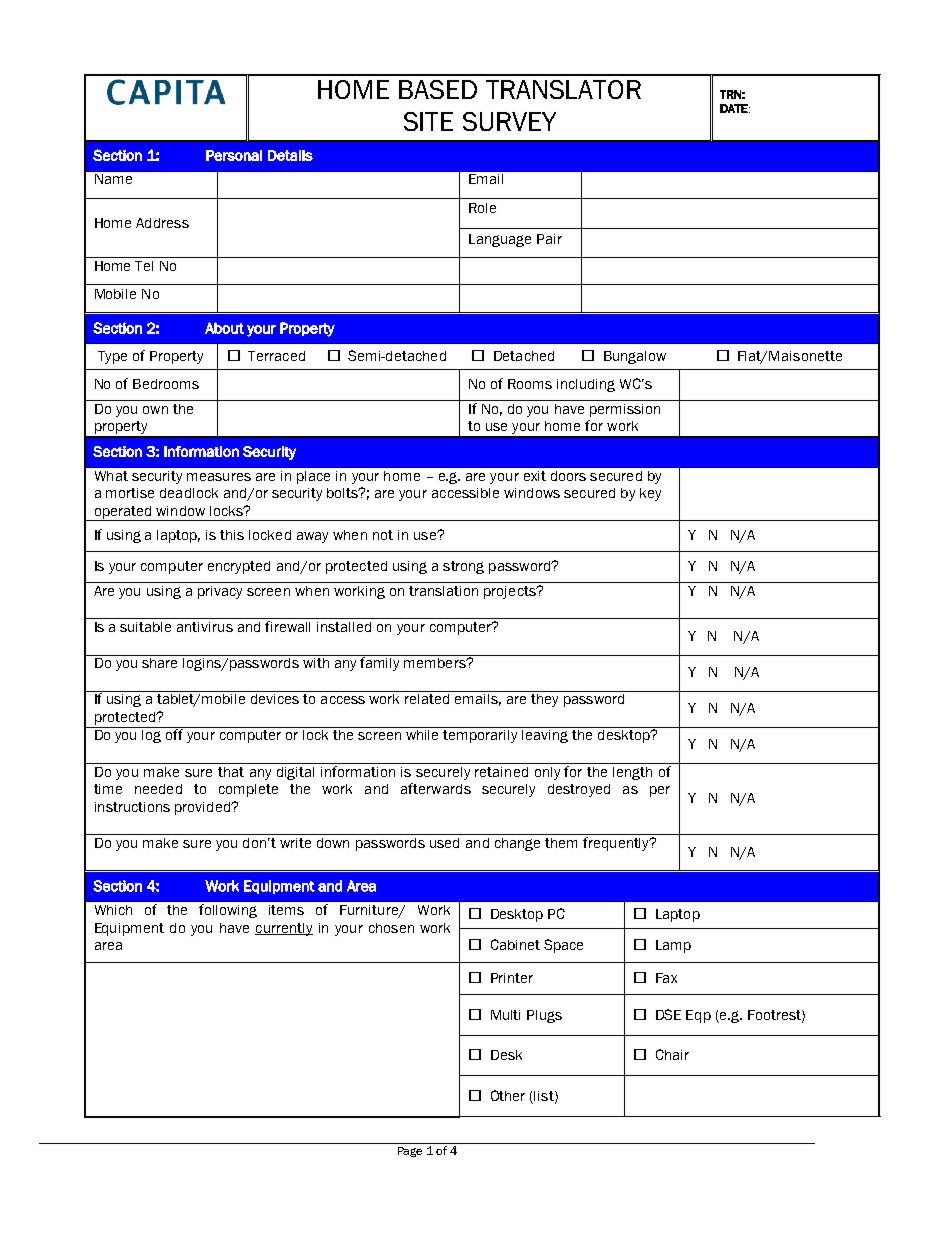 The image size is (952, 1233). I want to click on afterwards, so click(436, 788).
